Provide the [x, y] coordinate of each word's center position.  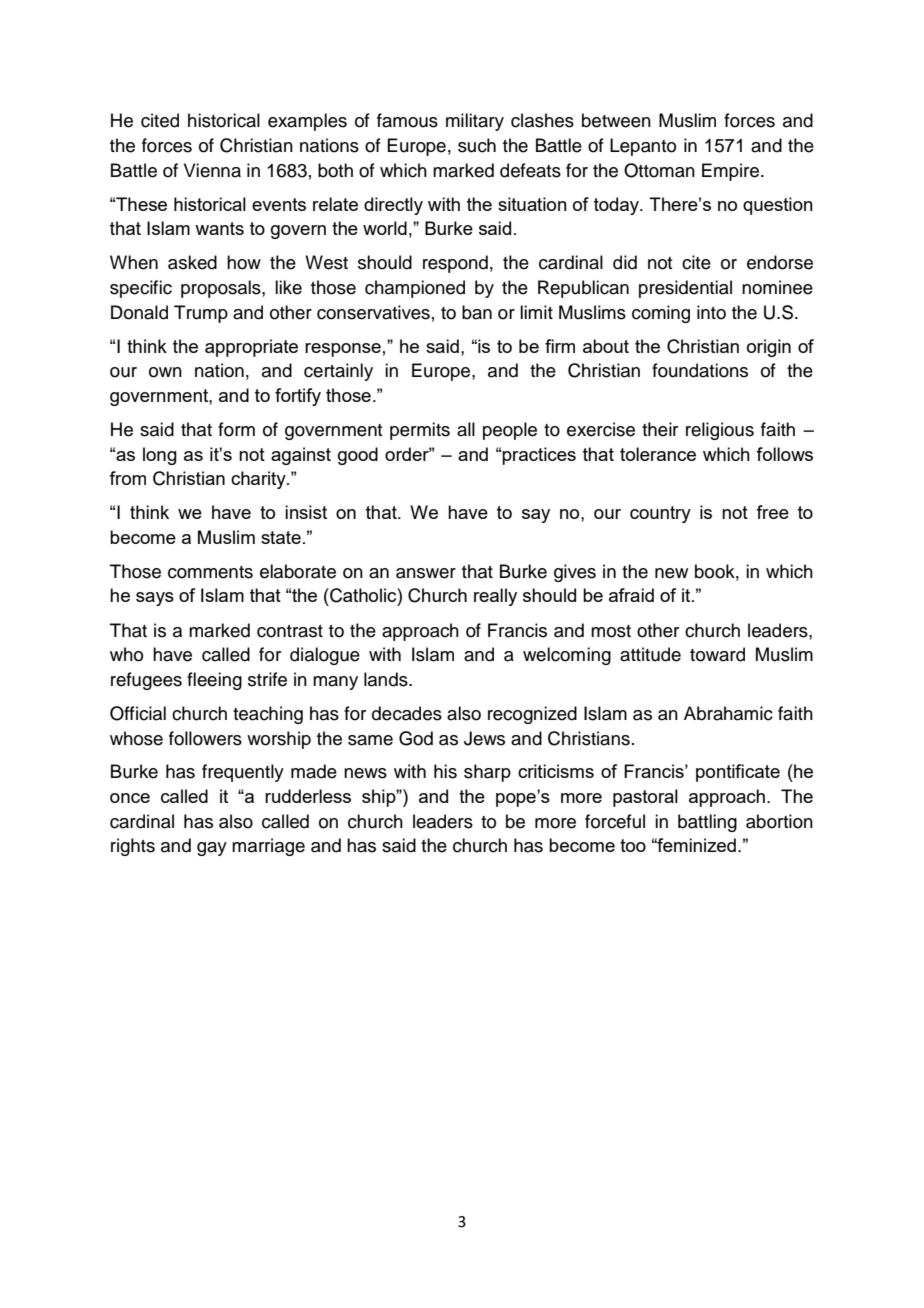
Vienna [212, 170]
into [711, 312]
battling [707, 823]
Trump [201, 314]
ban [477, 312]
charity [259, 480]
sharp [487, 773]
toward [717, 654]
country [660, 514]
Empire [730, 172]
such [477, 145]
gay [212, 849]
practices [539, 456]
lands [387, 679]
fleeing [214, 681]
